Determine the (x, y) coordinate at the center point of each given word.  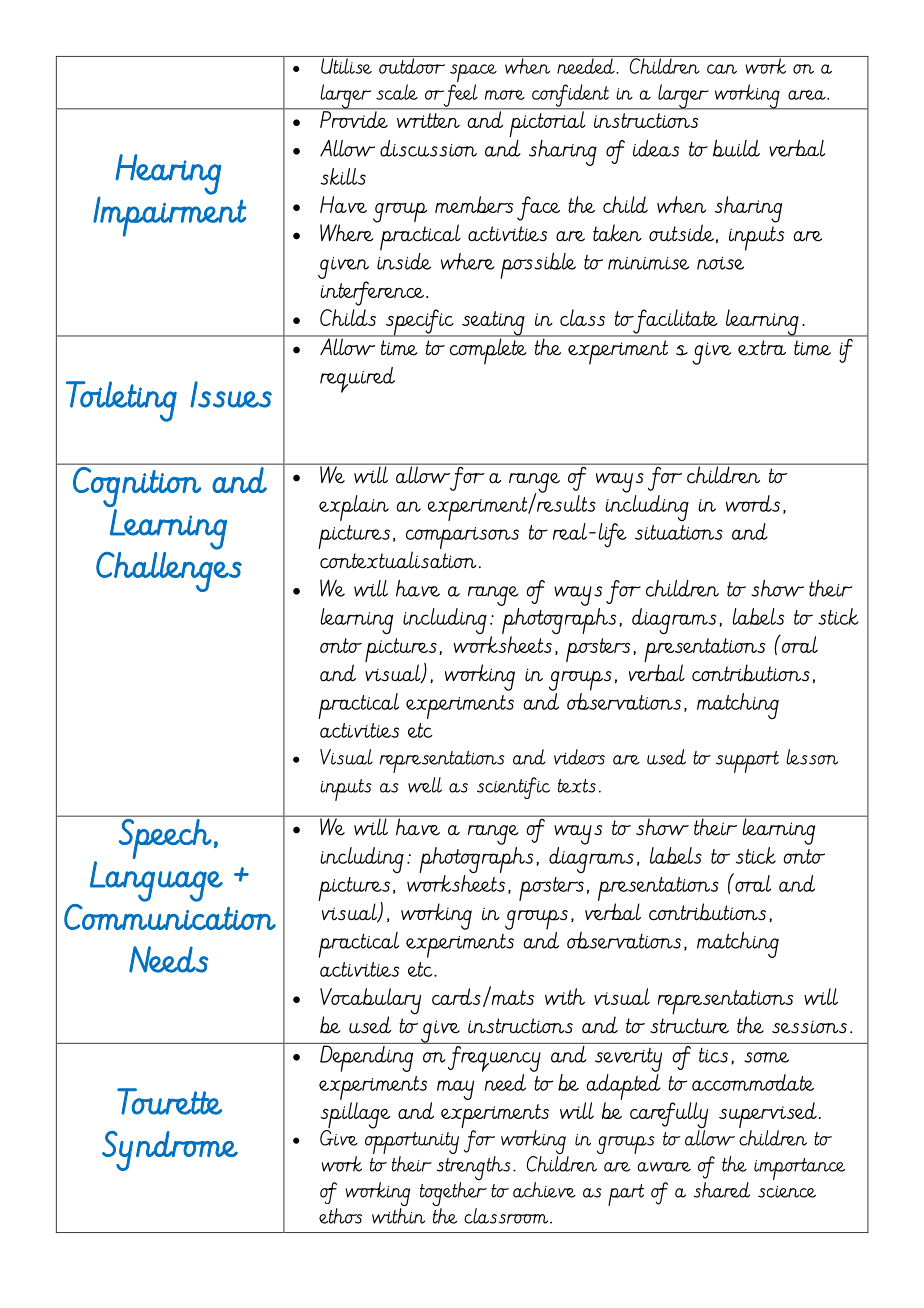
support (747, 762)
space (473, 74)
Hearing (168, 174)
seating (493, 324)
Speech (165, 839)
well (425, 785)
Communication (170, 917)
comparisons (462, 539)
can (722, 69)
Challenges (169, 572)
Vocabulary (370, 1002)
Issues (231, 394)
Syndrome (170, 1151)
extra (762, 348)
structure (689, 1026)
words (753, 503)
